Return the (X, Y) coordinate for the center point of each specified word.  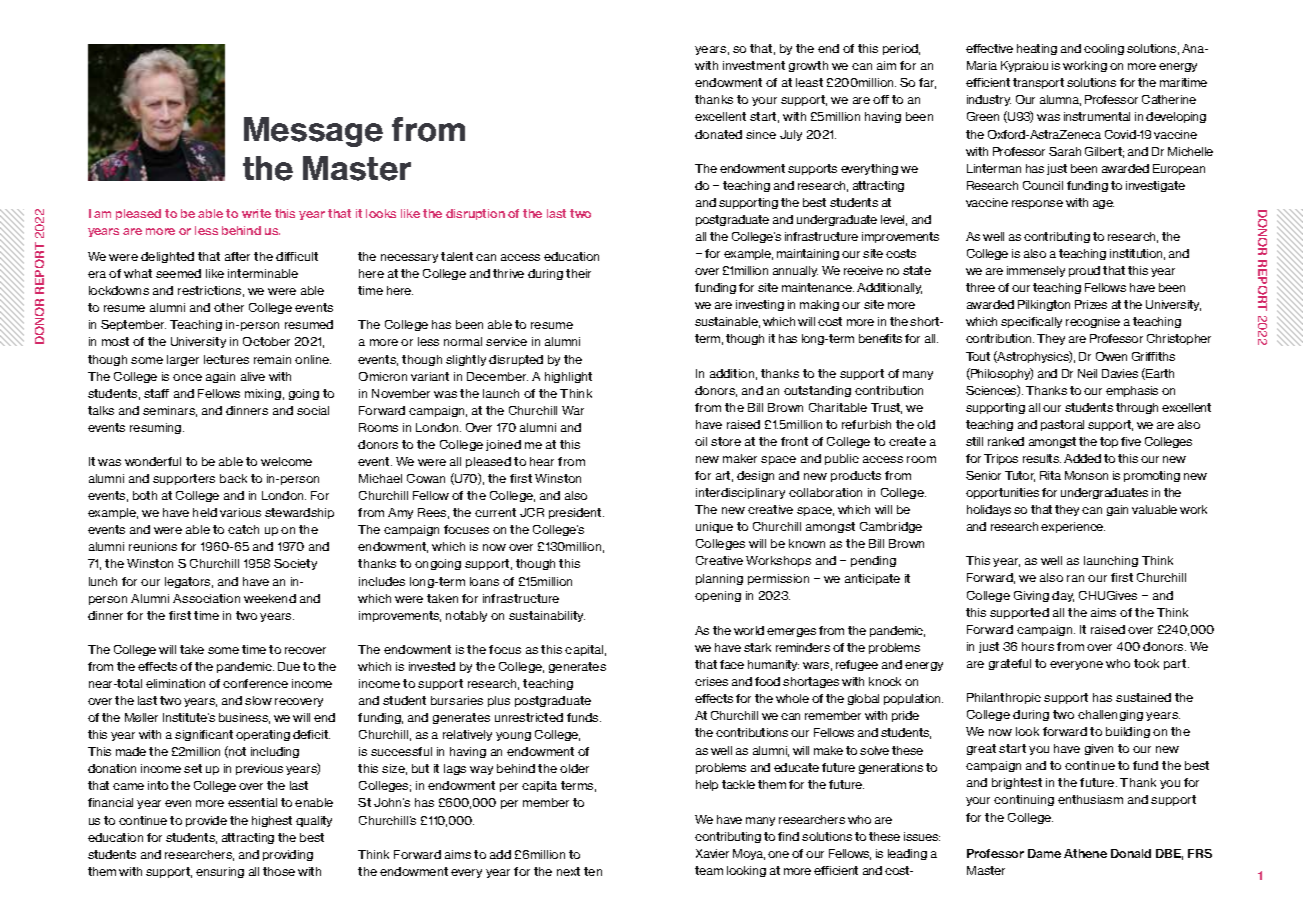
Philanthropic (1004, 698)
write (256, 213)
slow (258, 700)
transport (1038, 83)
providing (288, 855)
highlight (568, 377)
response (1037, 204)
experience (1073, 527)
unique (714, 527)
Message (313, 132)
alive (253, 376)
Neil (1087, 373)
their (578, 273)
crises (711, 681)
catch (243, 529)
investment (754, 65)
